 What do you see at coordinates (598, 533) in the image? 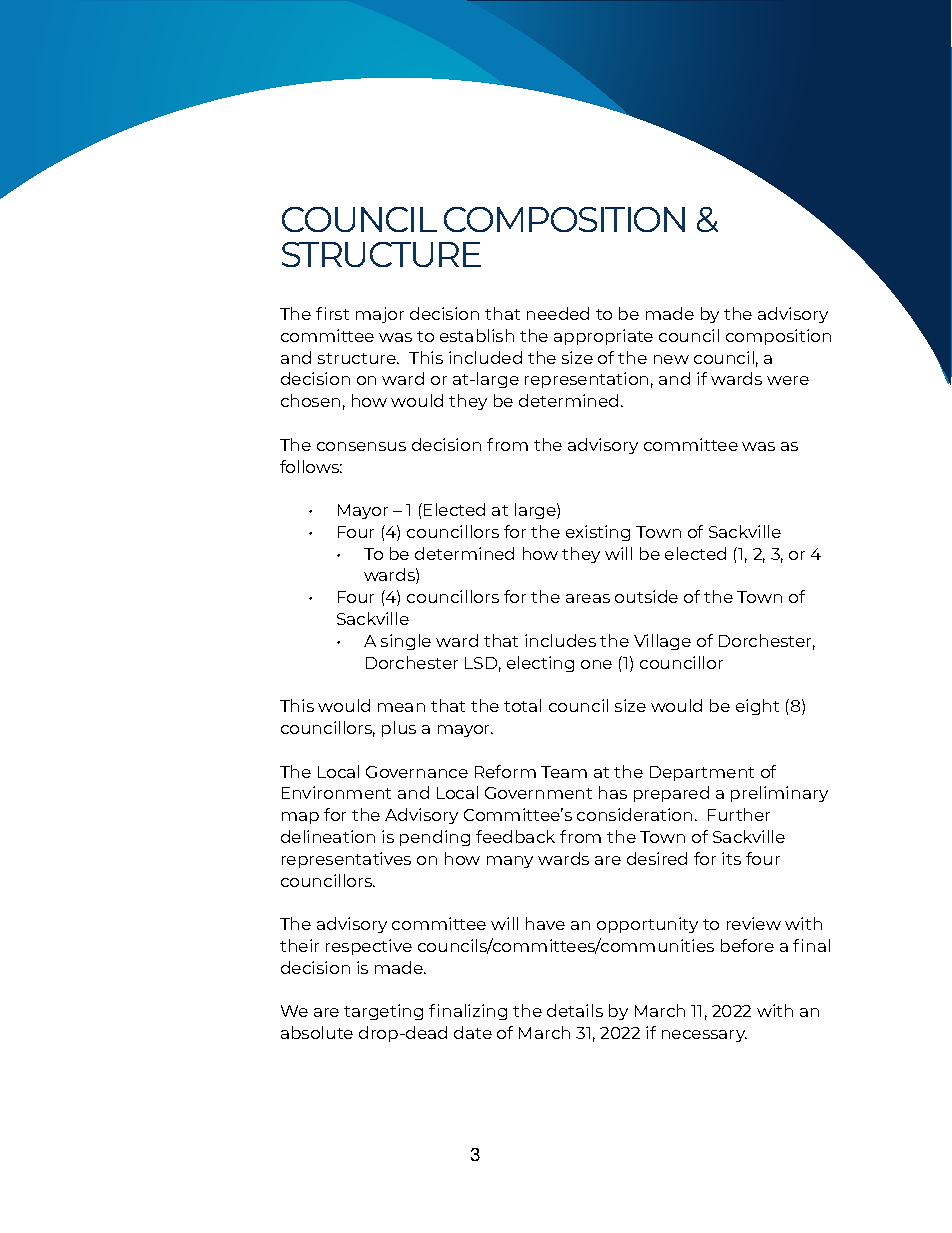
I see `existing` at bounding box center [598, 533].
